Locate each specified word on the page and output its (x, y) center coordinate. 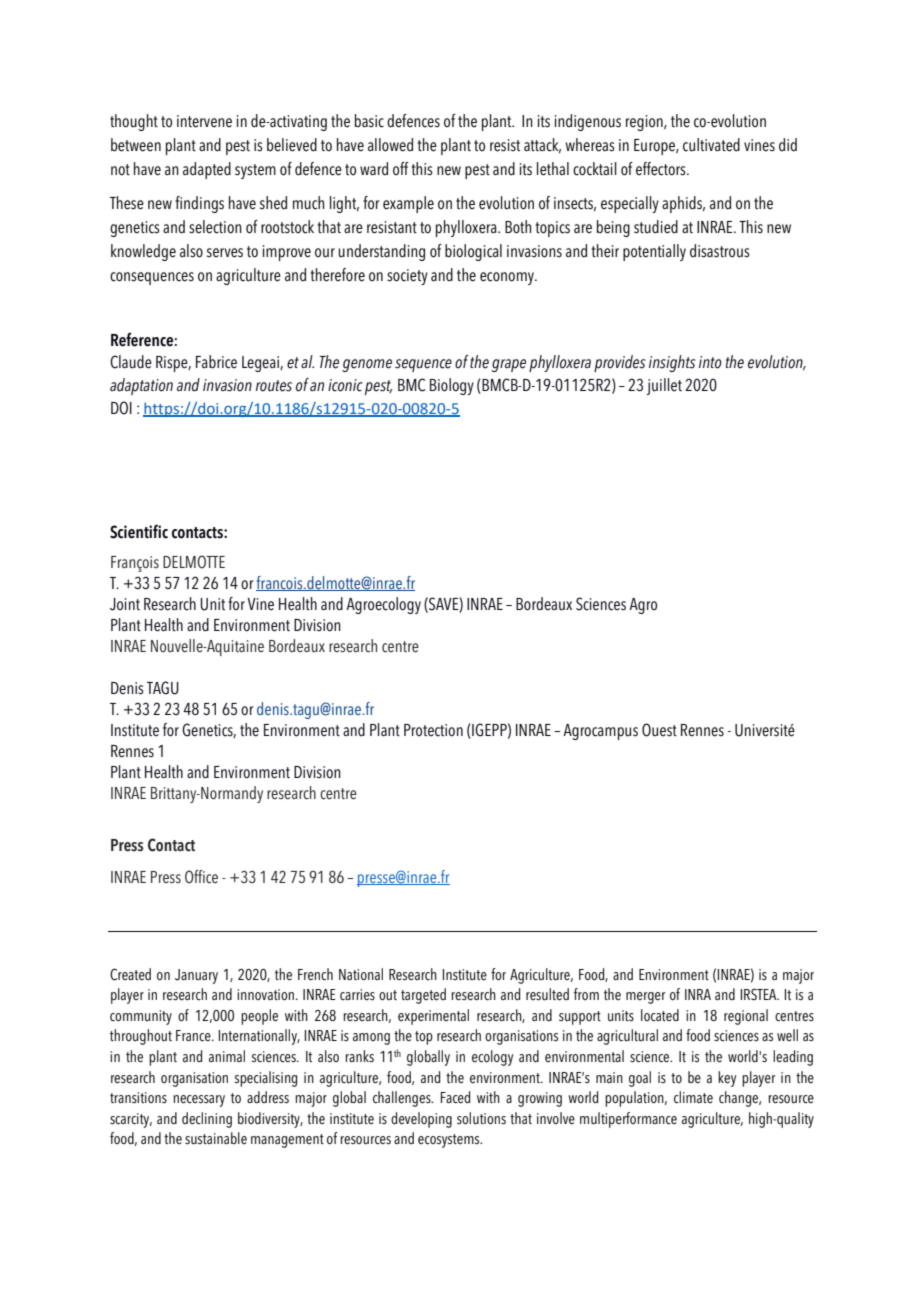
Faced (455, 1097)
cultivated (711, 145)
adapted (207, 170)
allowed (390, 145)
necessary (199, 1101)
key (727, 1079)
